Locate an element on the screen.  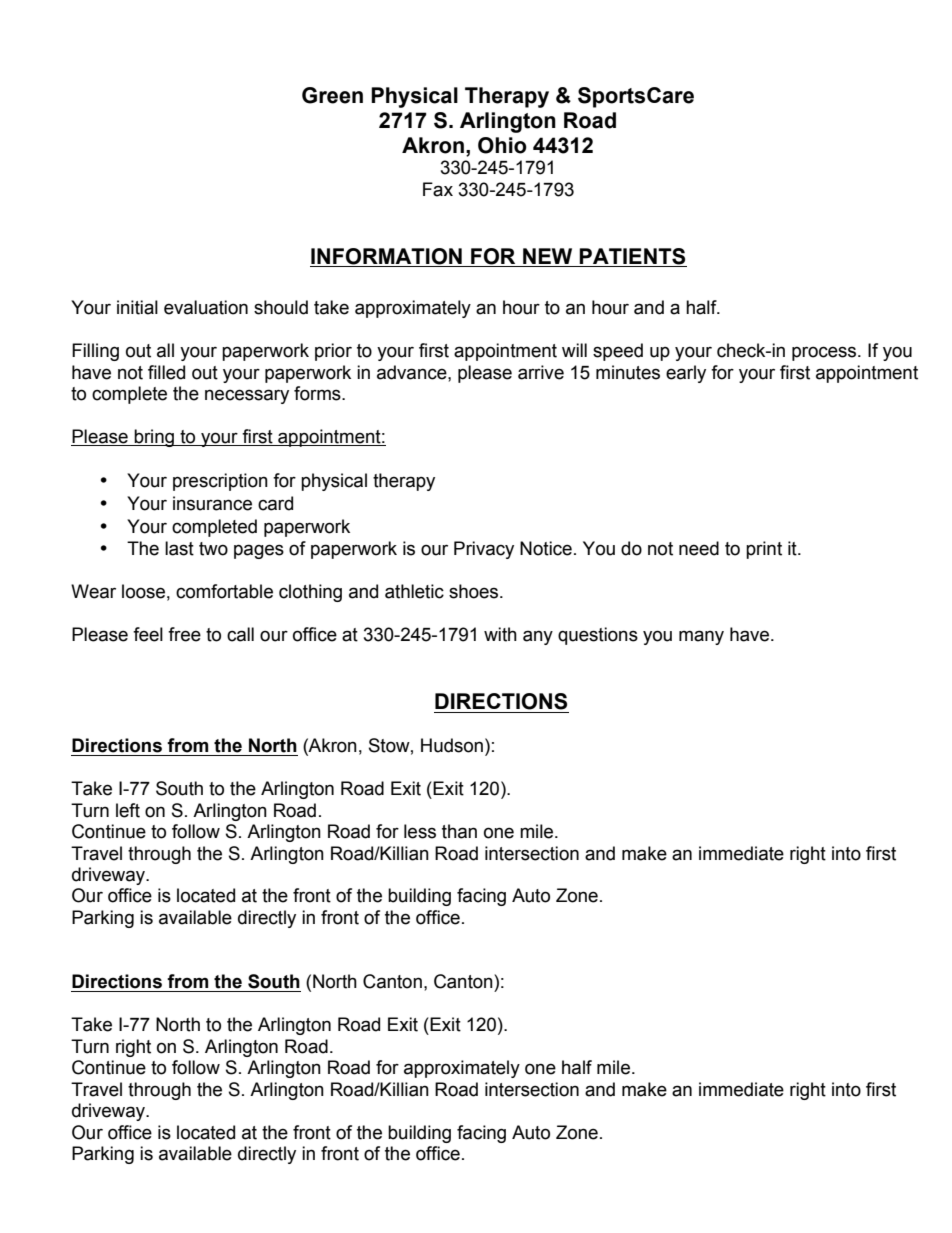
Hudson is located at coordinates (452, 745).
